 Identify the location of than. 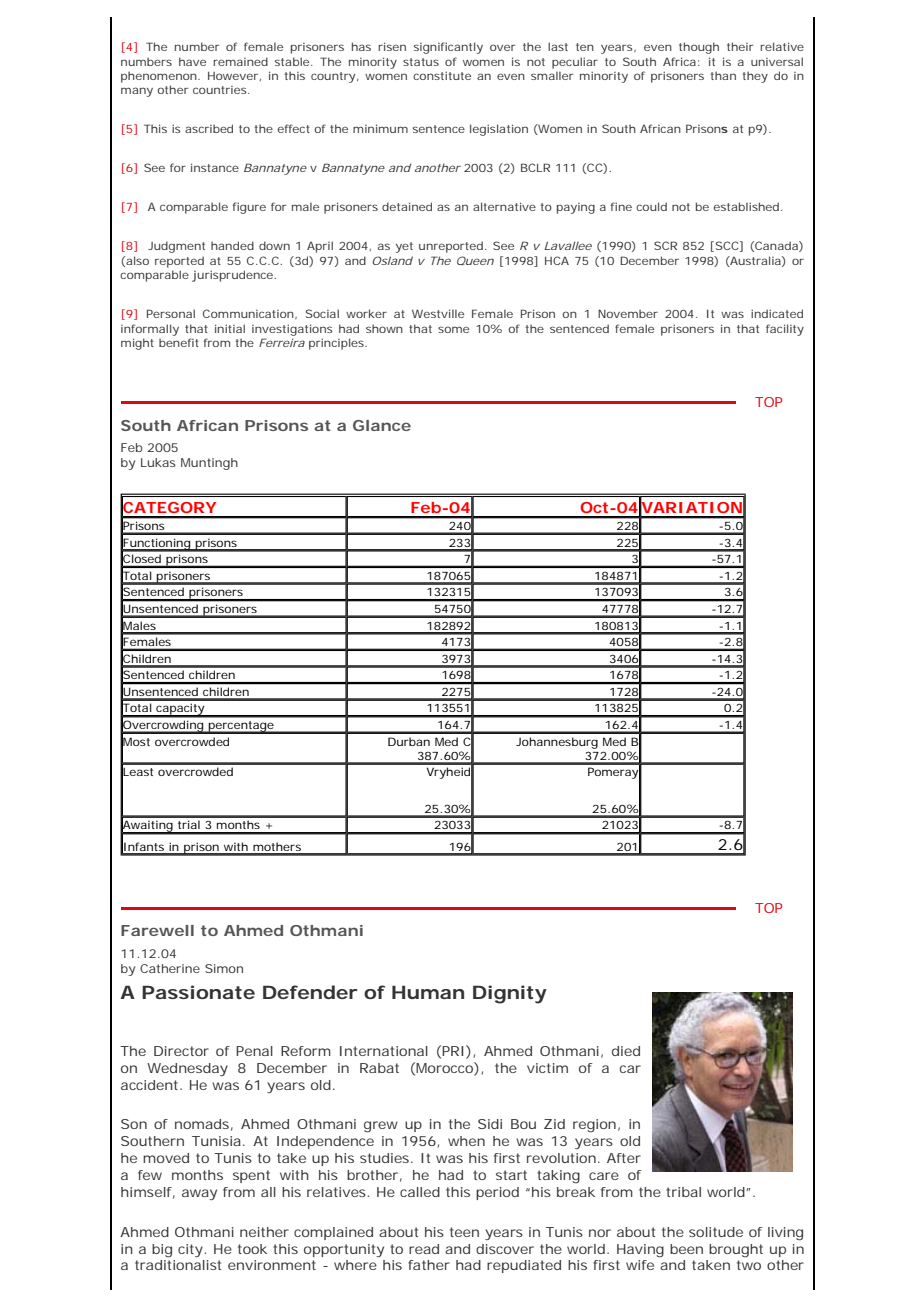
(723, 75).
